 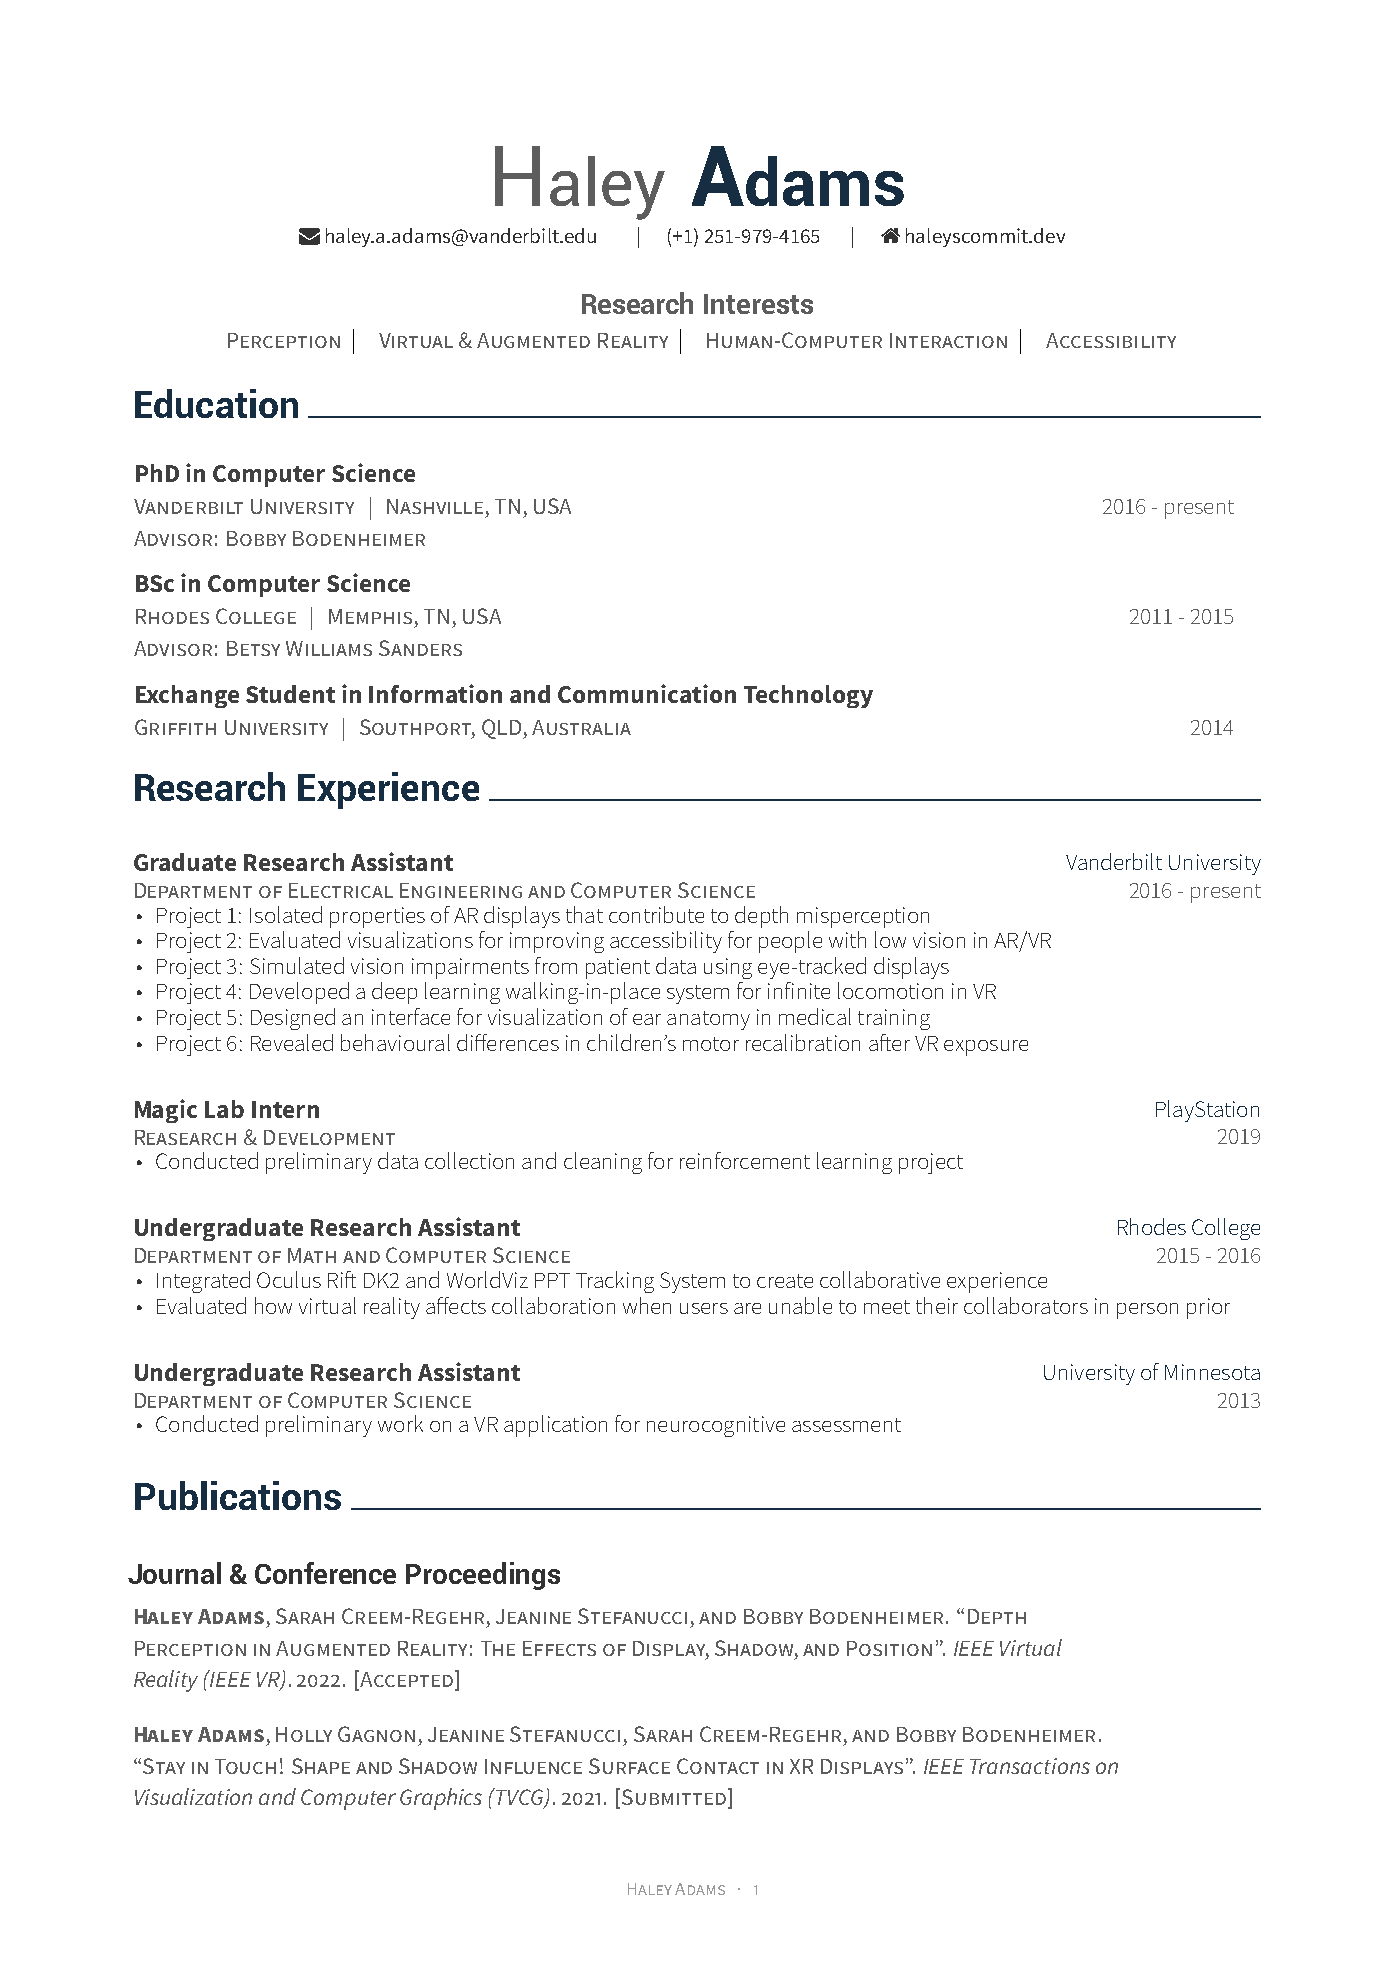 What do you see at coordinates (304, 1734) in the screenshot?
I see `HOLLY` at bounding box center [304, 1734].
